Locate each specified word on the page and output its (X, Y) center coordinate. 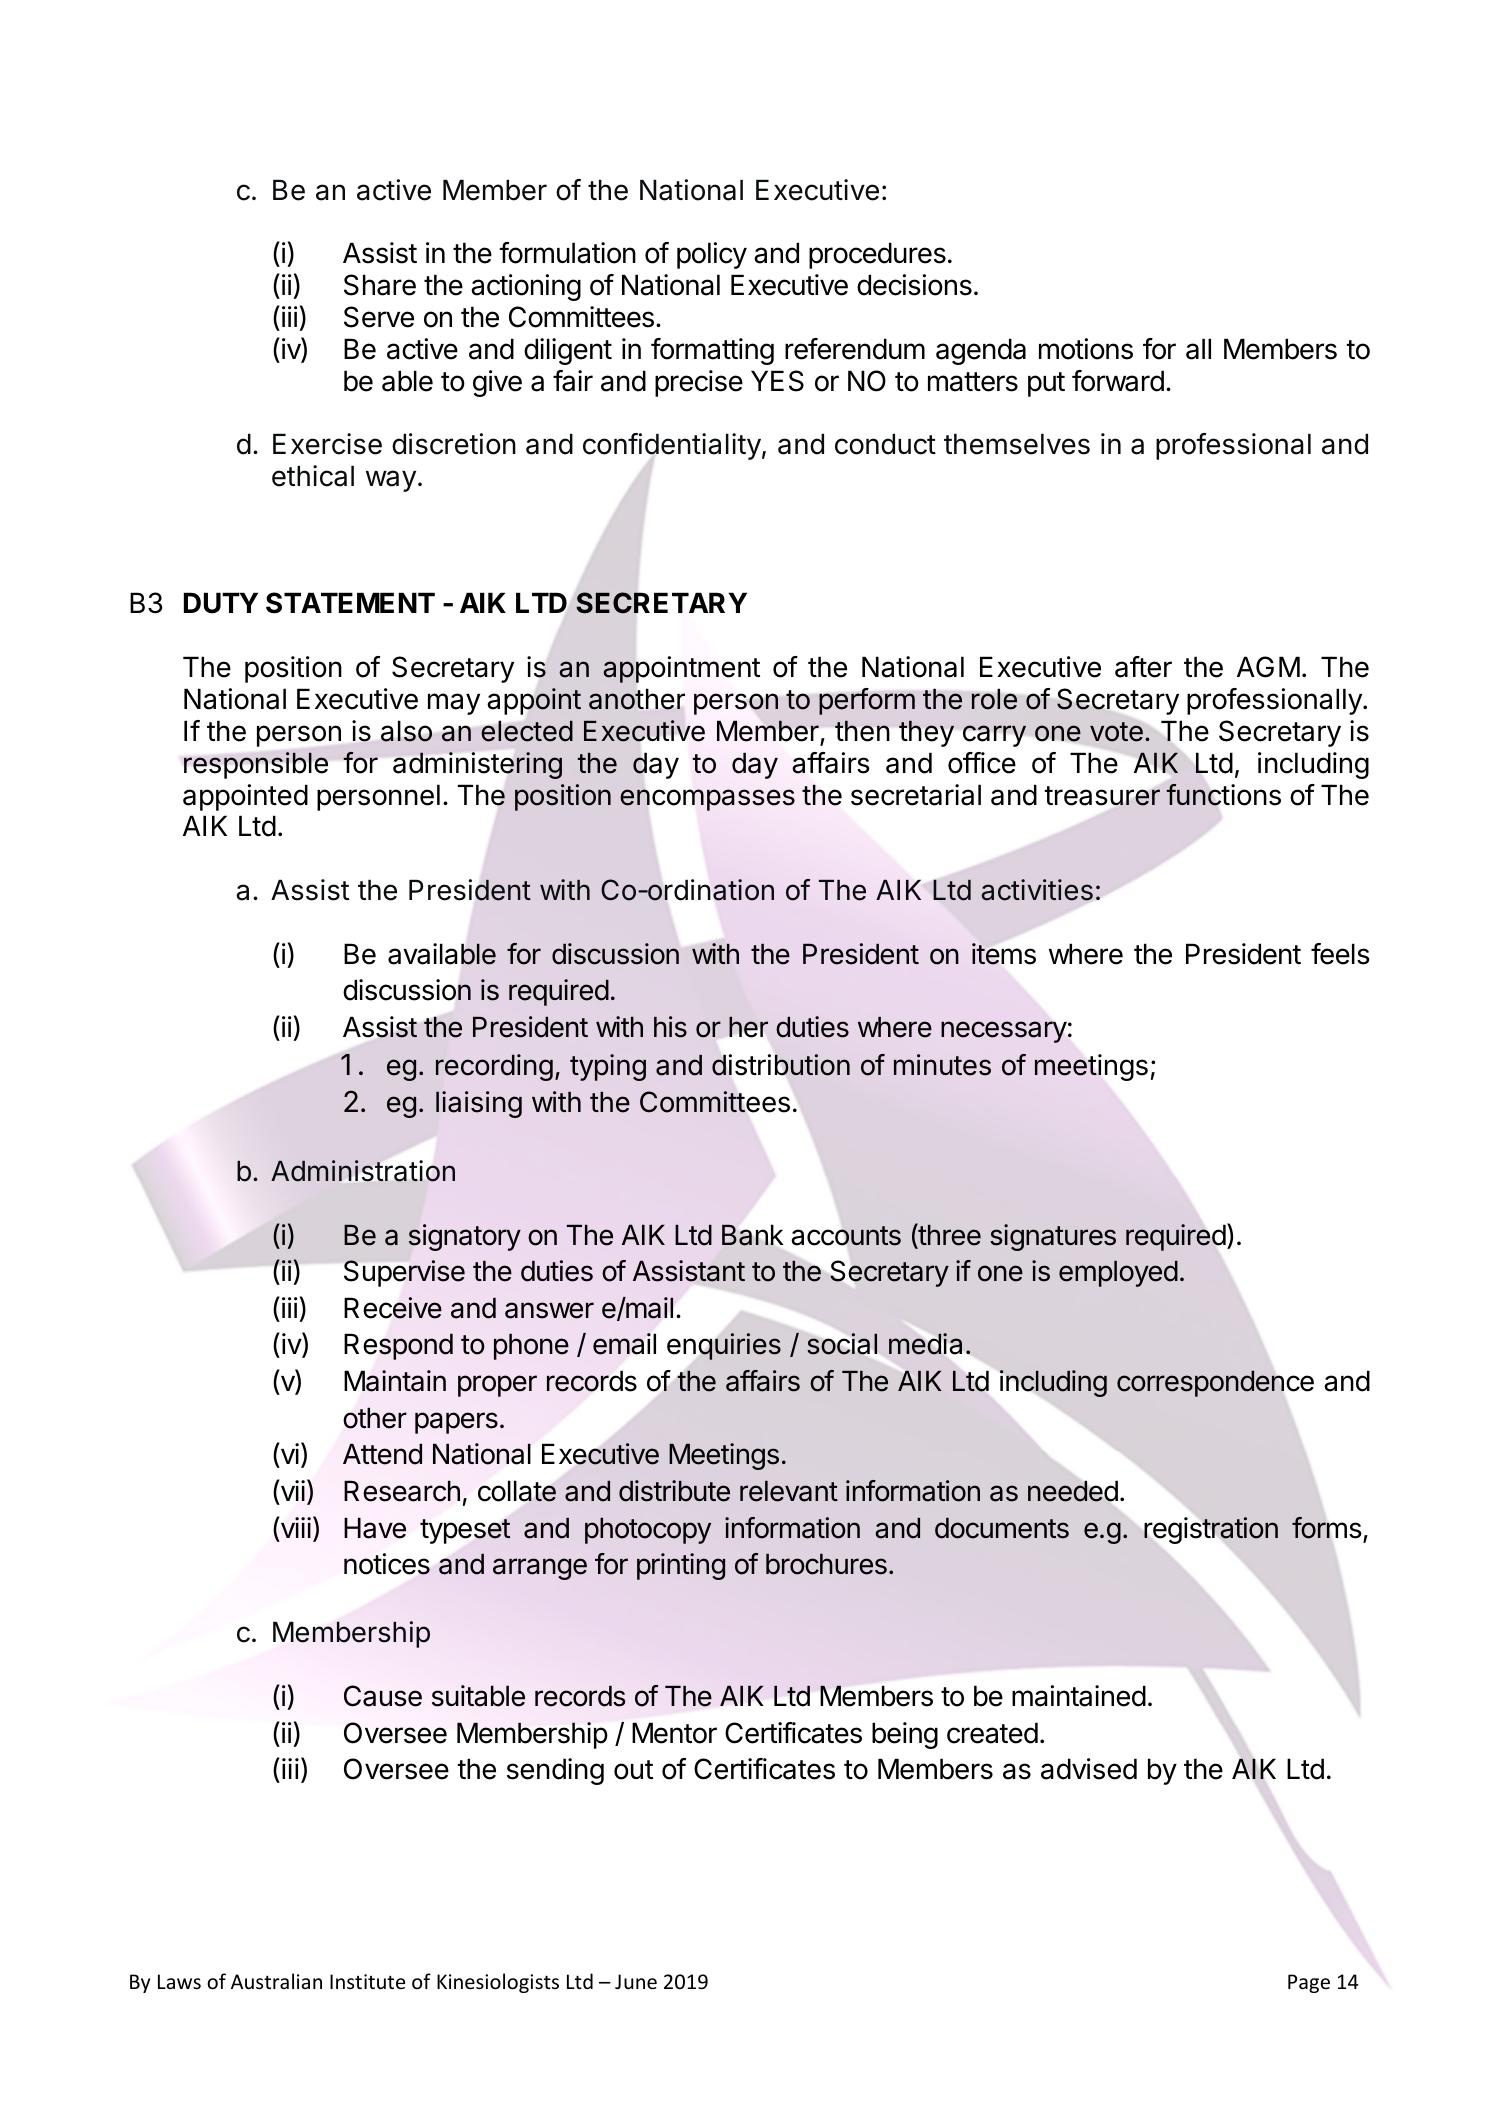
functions (1223, 794)
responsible (256, 765)
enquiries (724, 1346)
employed (1118, 1274)
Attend (382, 1454)
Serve (379, 317)
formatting (712, 351)
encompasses (707, 800)
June (636, 1982)
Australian (276, 1981)
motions (1086, 349)
